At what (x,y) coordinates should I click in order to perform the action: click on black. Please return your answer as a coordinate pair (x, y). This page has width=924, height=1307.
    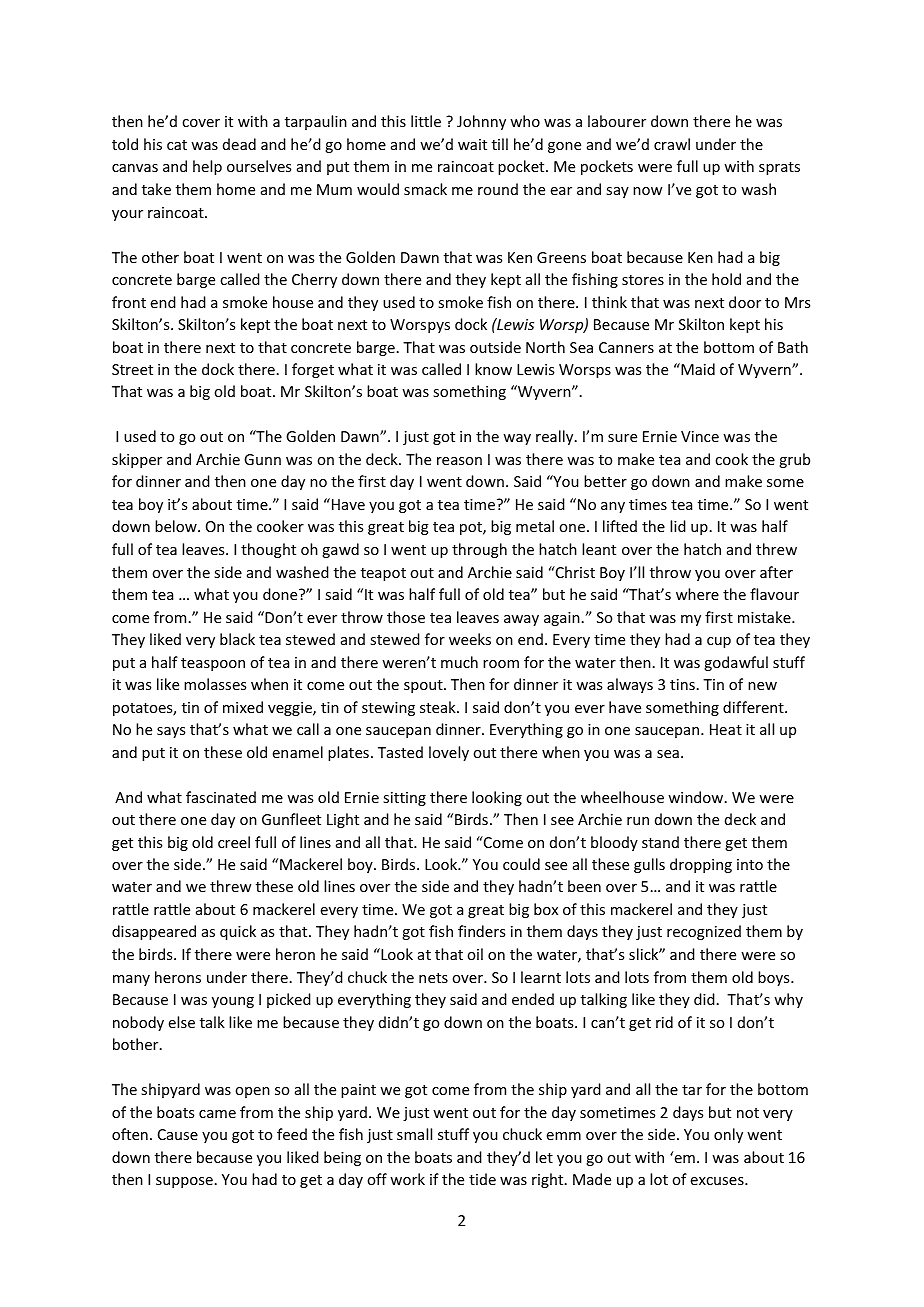
    Looking at the image, I should click on (237, 639).
